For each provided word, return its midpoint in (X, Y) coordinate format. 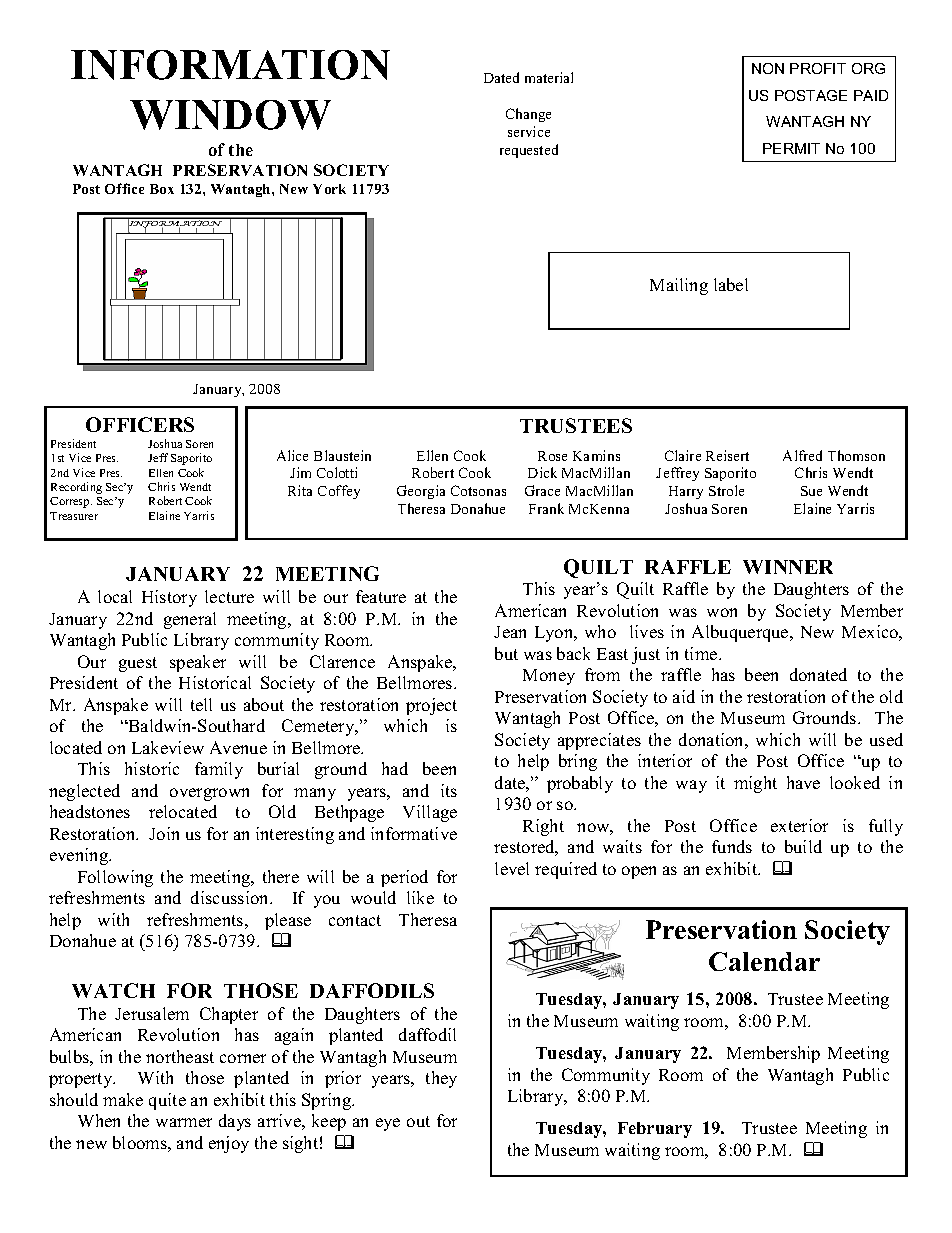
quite (167, 1101)
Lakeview (168, 747)
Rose (552, 456)
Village (430, 813)
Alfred (802, 455)
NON (768, 68)
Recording (76, 488)
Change (528, 115)
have (803, 782)
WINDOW (230, 115)
